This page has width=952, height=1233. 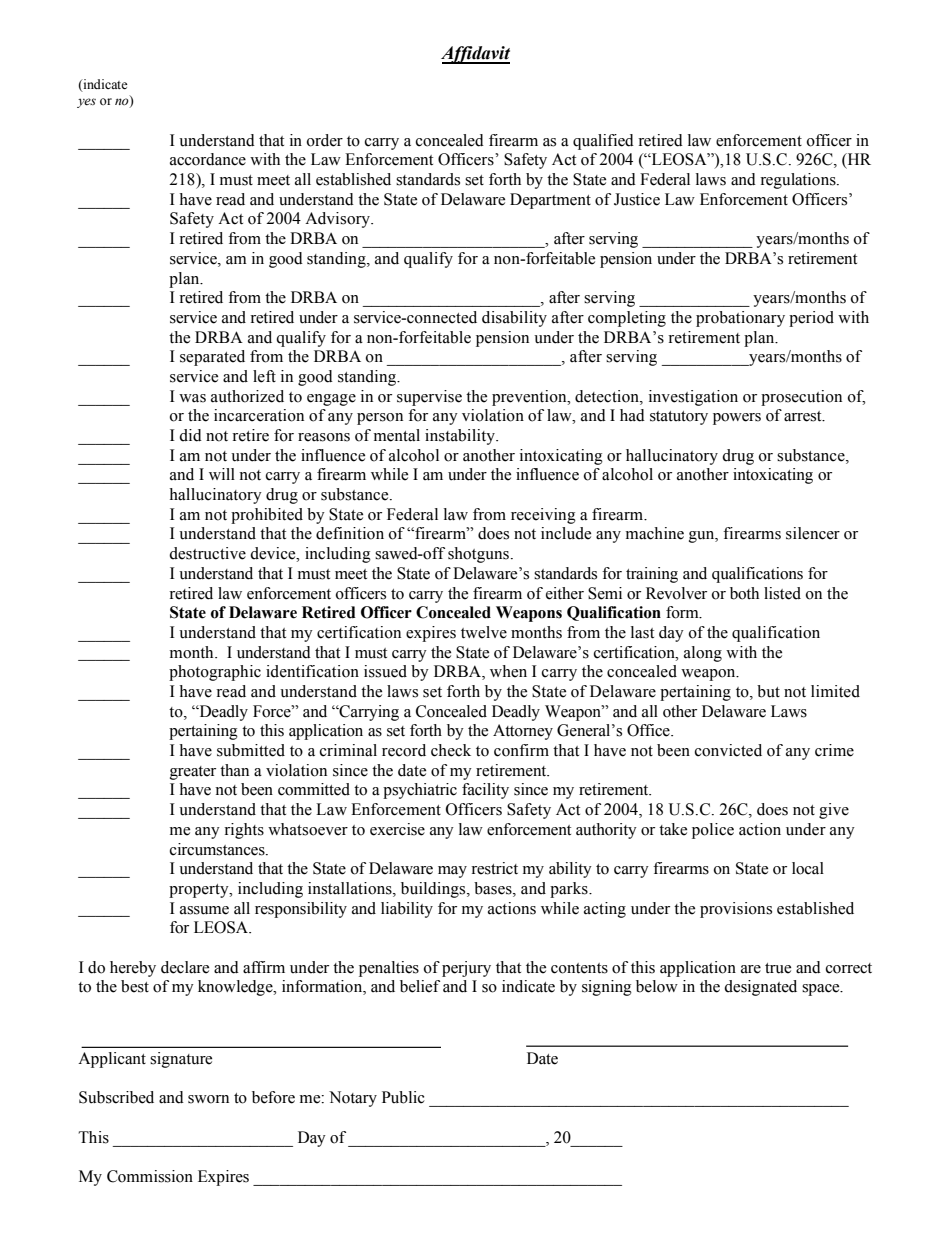 What do you see at coordinates (86, 103) in the page?
I see `yes` at bounding box center [86, 103].
